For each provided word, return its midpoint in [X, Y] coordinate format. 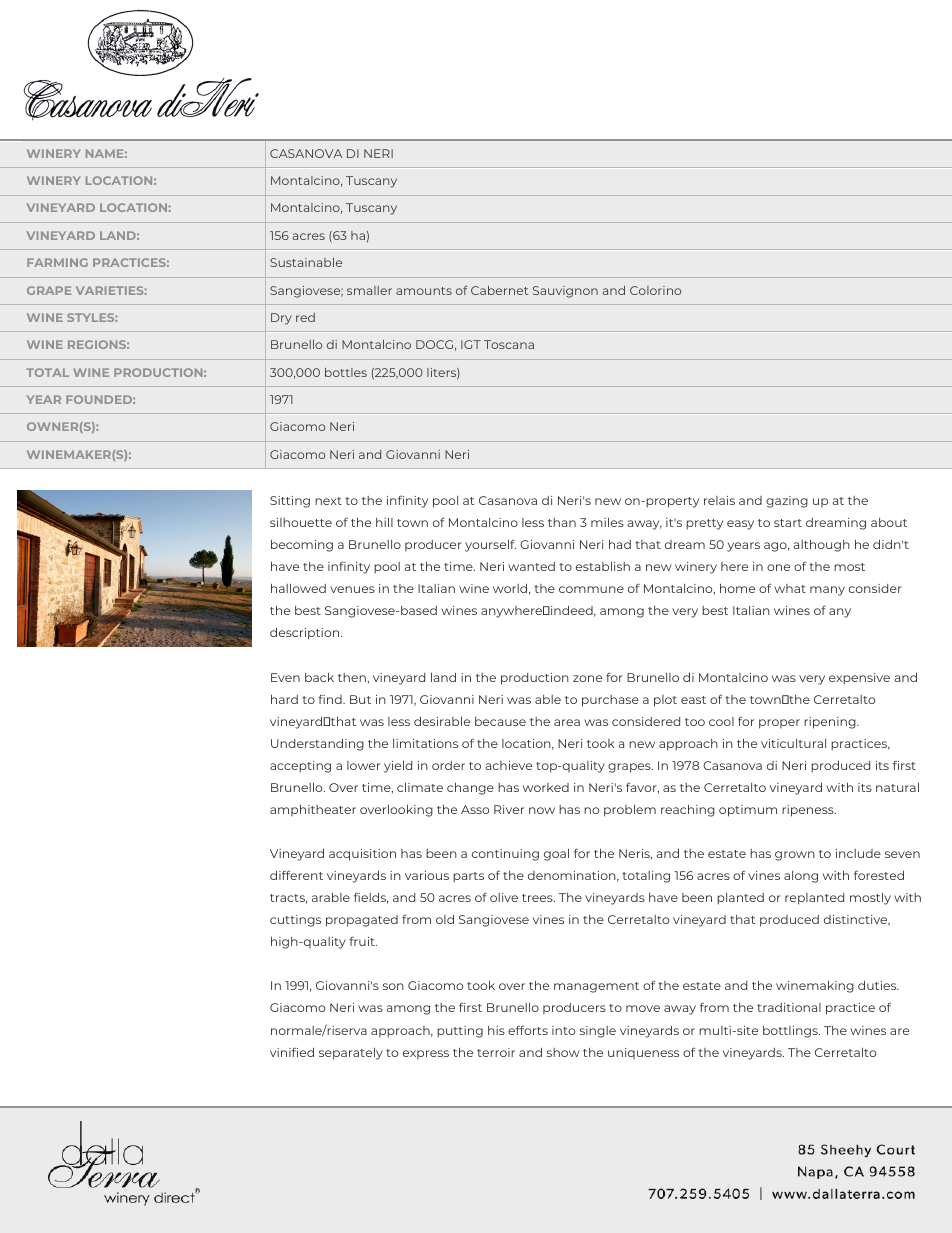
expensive [859, 679]
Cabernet [499, 290]
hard [284, 699]
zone [587, 678]
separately [351, 1054]
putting [460, 1032]
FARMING [57, 262]
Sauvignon [565, 292]
